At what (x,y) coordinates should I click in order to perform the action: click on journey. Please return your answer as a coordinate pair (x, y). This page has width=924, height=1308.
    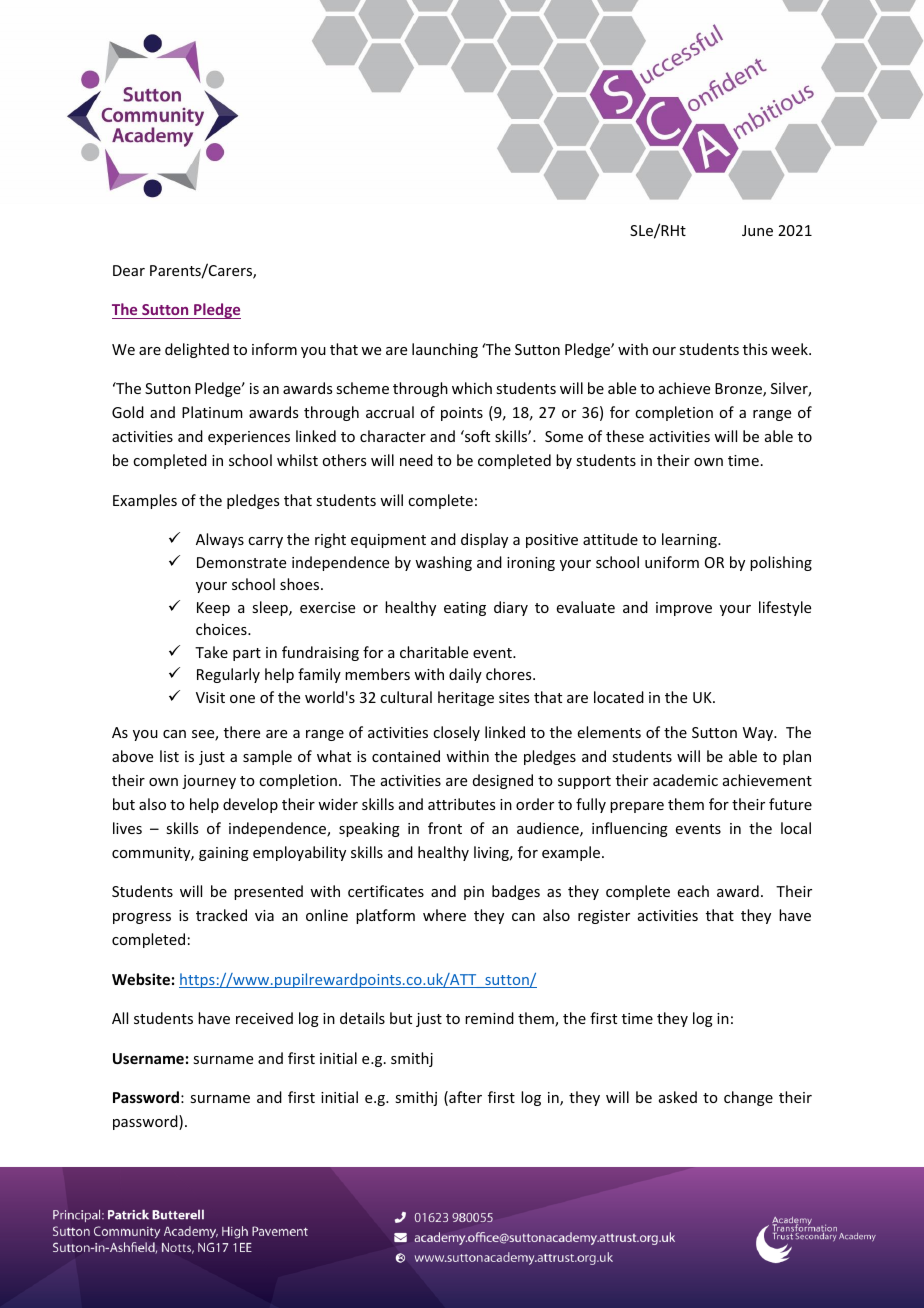
    Looking at the image, I should click on (209, 782).
